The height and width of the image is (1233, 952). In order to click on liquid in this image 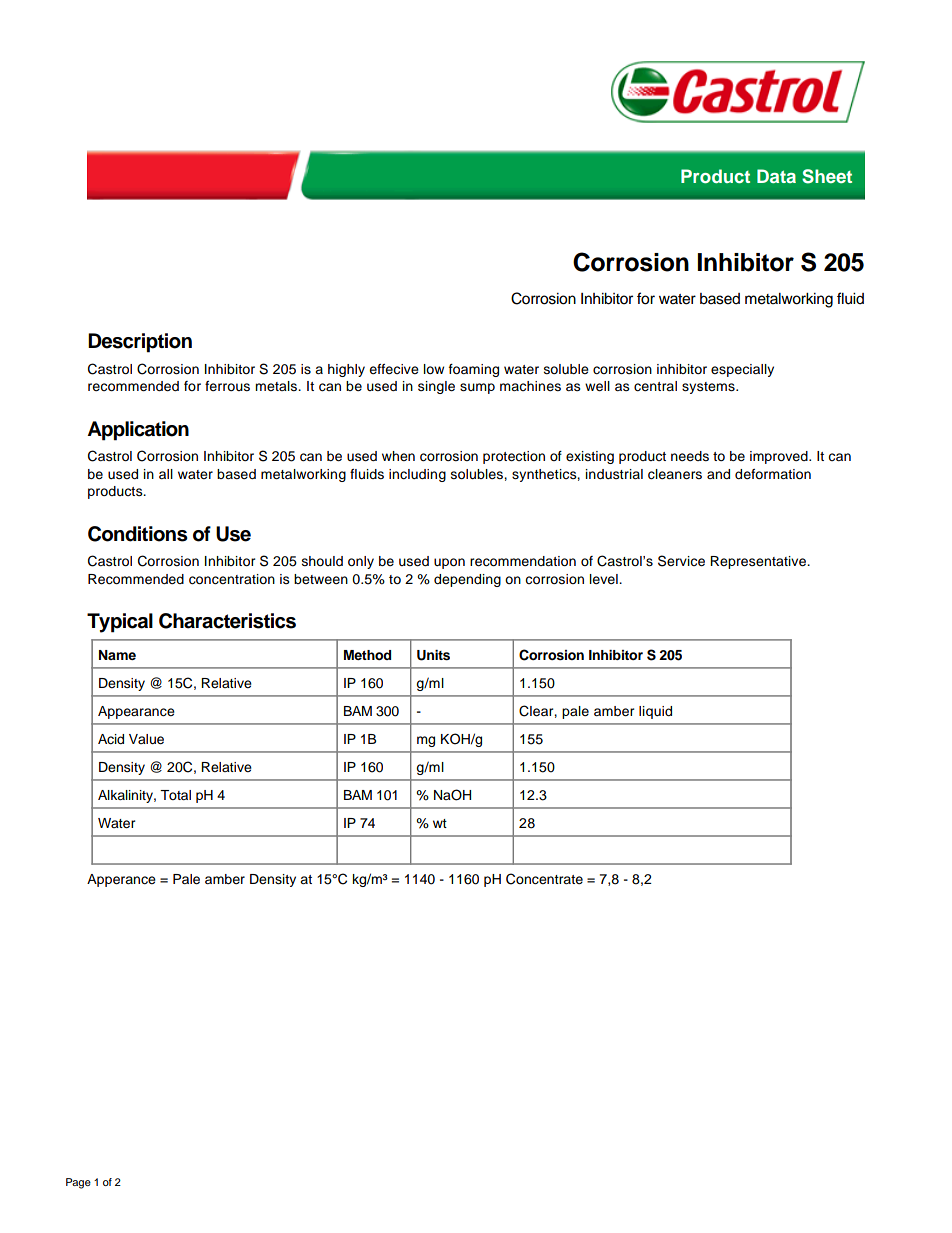, I will do `click(655, 712)`.
